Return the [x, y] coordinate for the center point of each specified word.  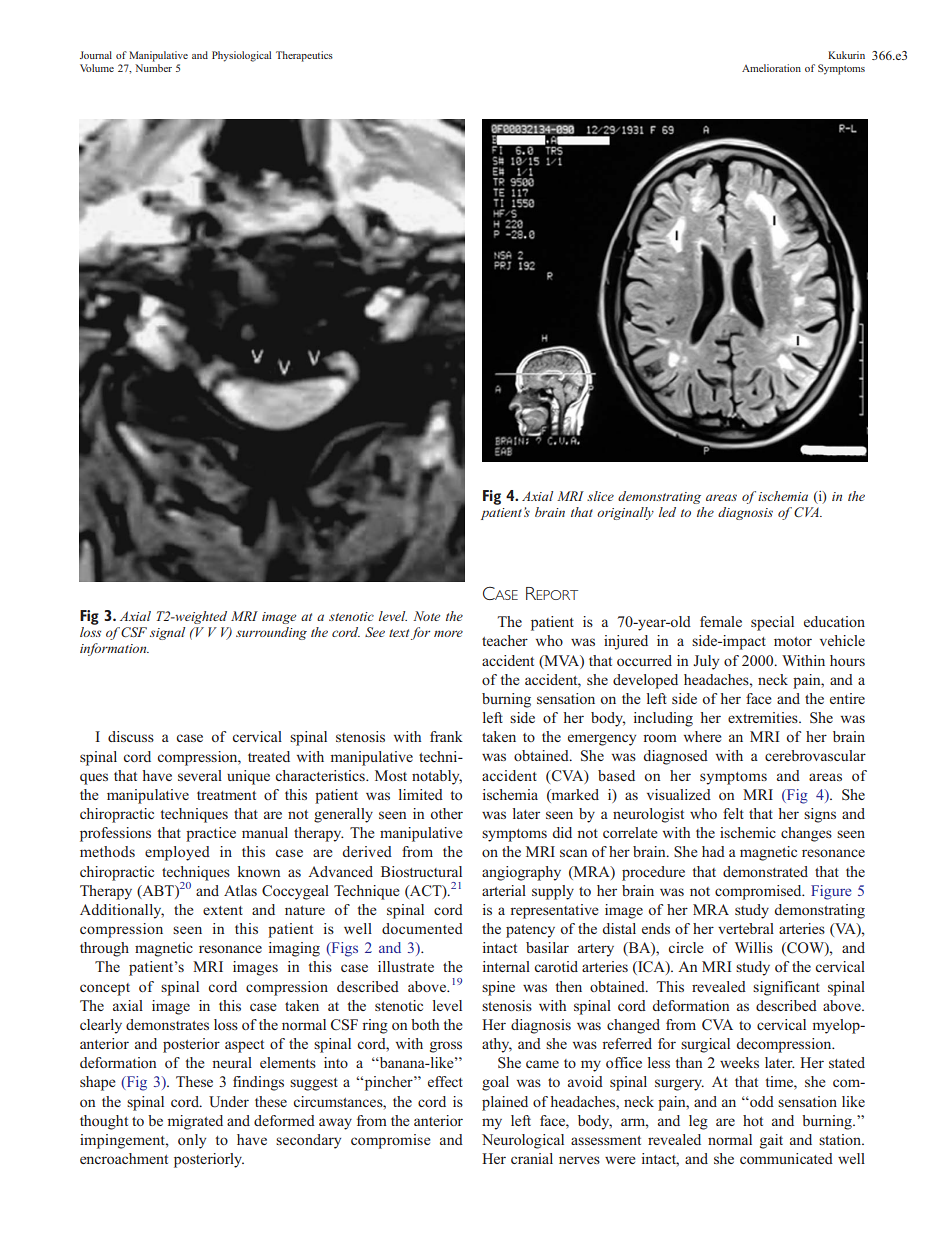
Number [153, 68]
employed [177, 853]
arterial [504, 890]
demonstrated [765, 871]
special [772, 623]
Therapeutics [304, 56]
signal [167, 633]
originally [625, 513]
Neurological [523, 1141]
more [448, 633]
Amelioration [771, 68]
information [114, 649]
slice [600, 496]
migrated [195, 1122]
